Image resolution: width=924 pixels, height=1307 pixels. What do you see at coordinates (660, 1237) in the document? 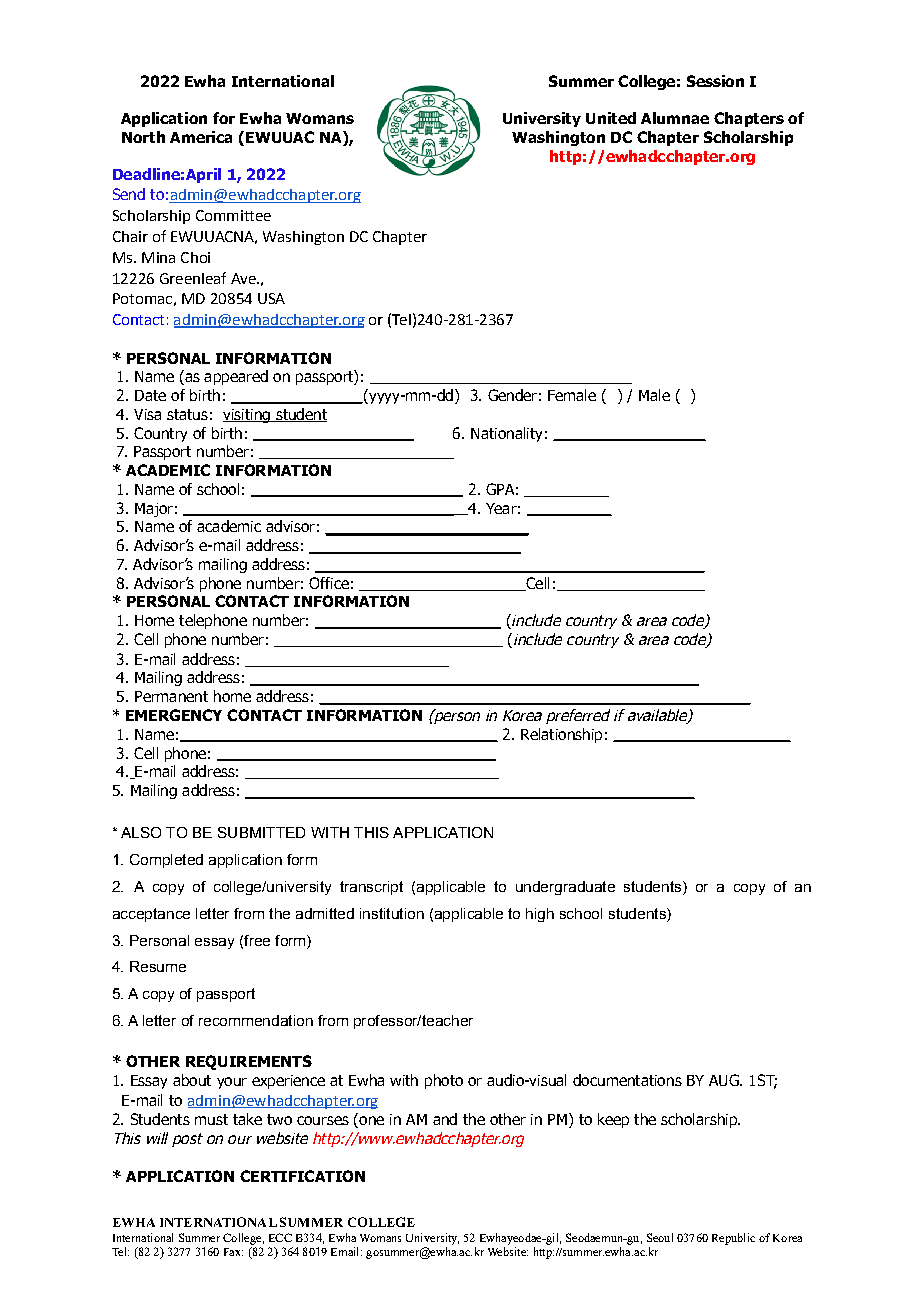
I see `Seoul` at bounding box center [660, 1237].
